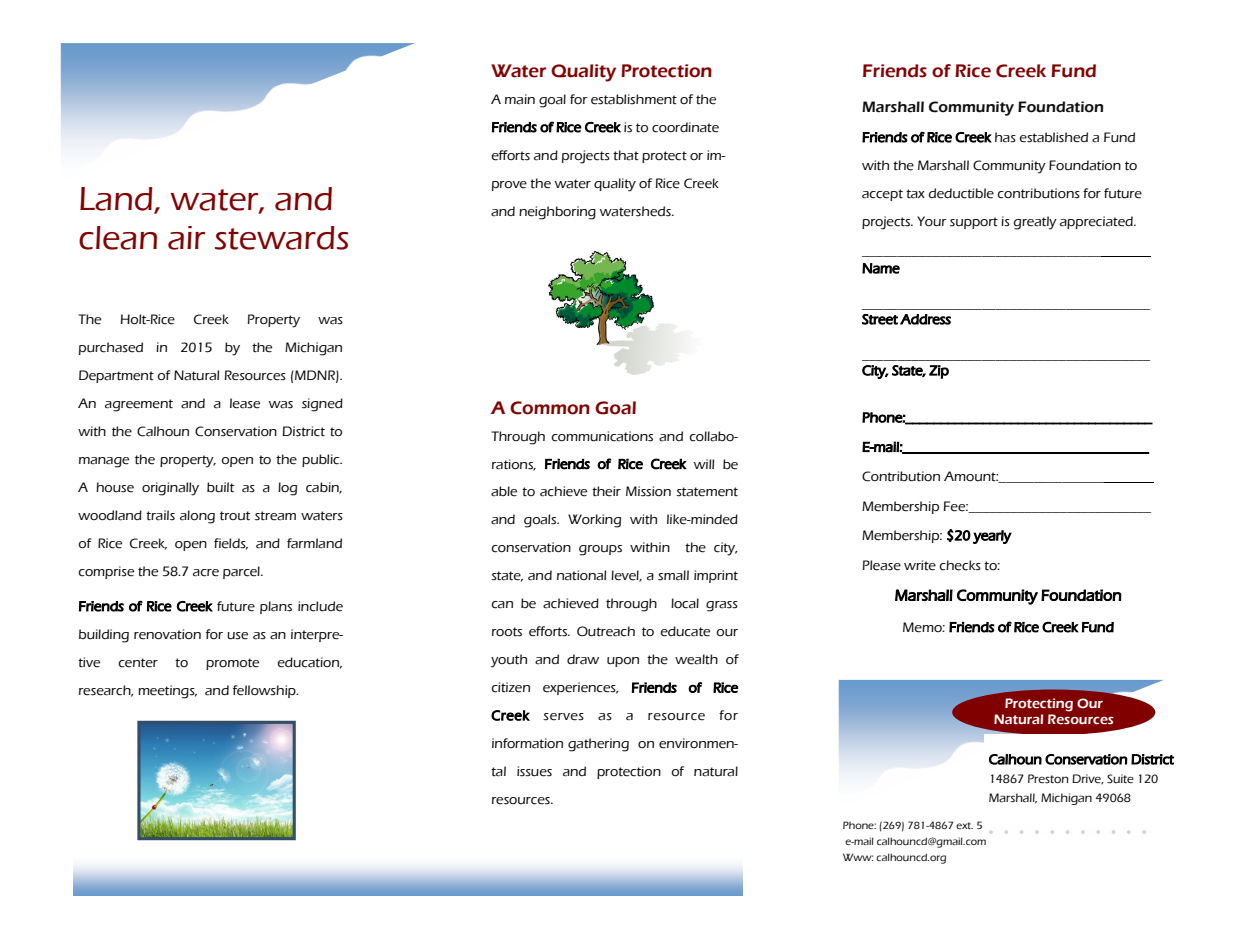 Image resolution: width=1233 pixels, height=952 pixels. Describe the element at coordinates (220, 487) in the screenshot. I see `built` at that location.
